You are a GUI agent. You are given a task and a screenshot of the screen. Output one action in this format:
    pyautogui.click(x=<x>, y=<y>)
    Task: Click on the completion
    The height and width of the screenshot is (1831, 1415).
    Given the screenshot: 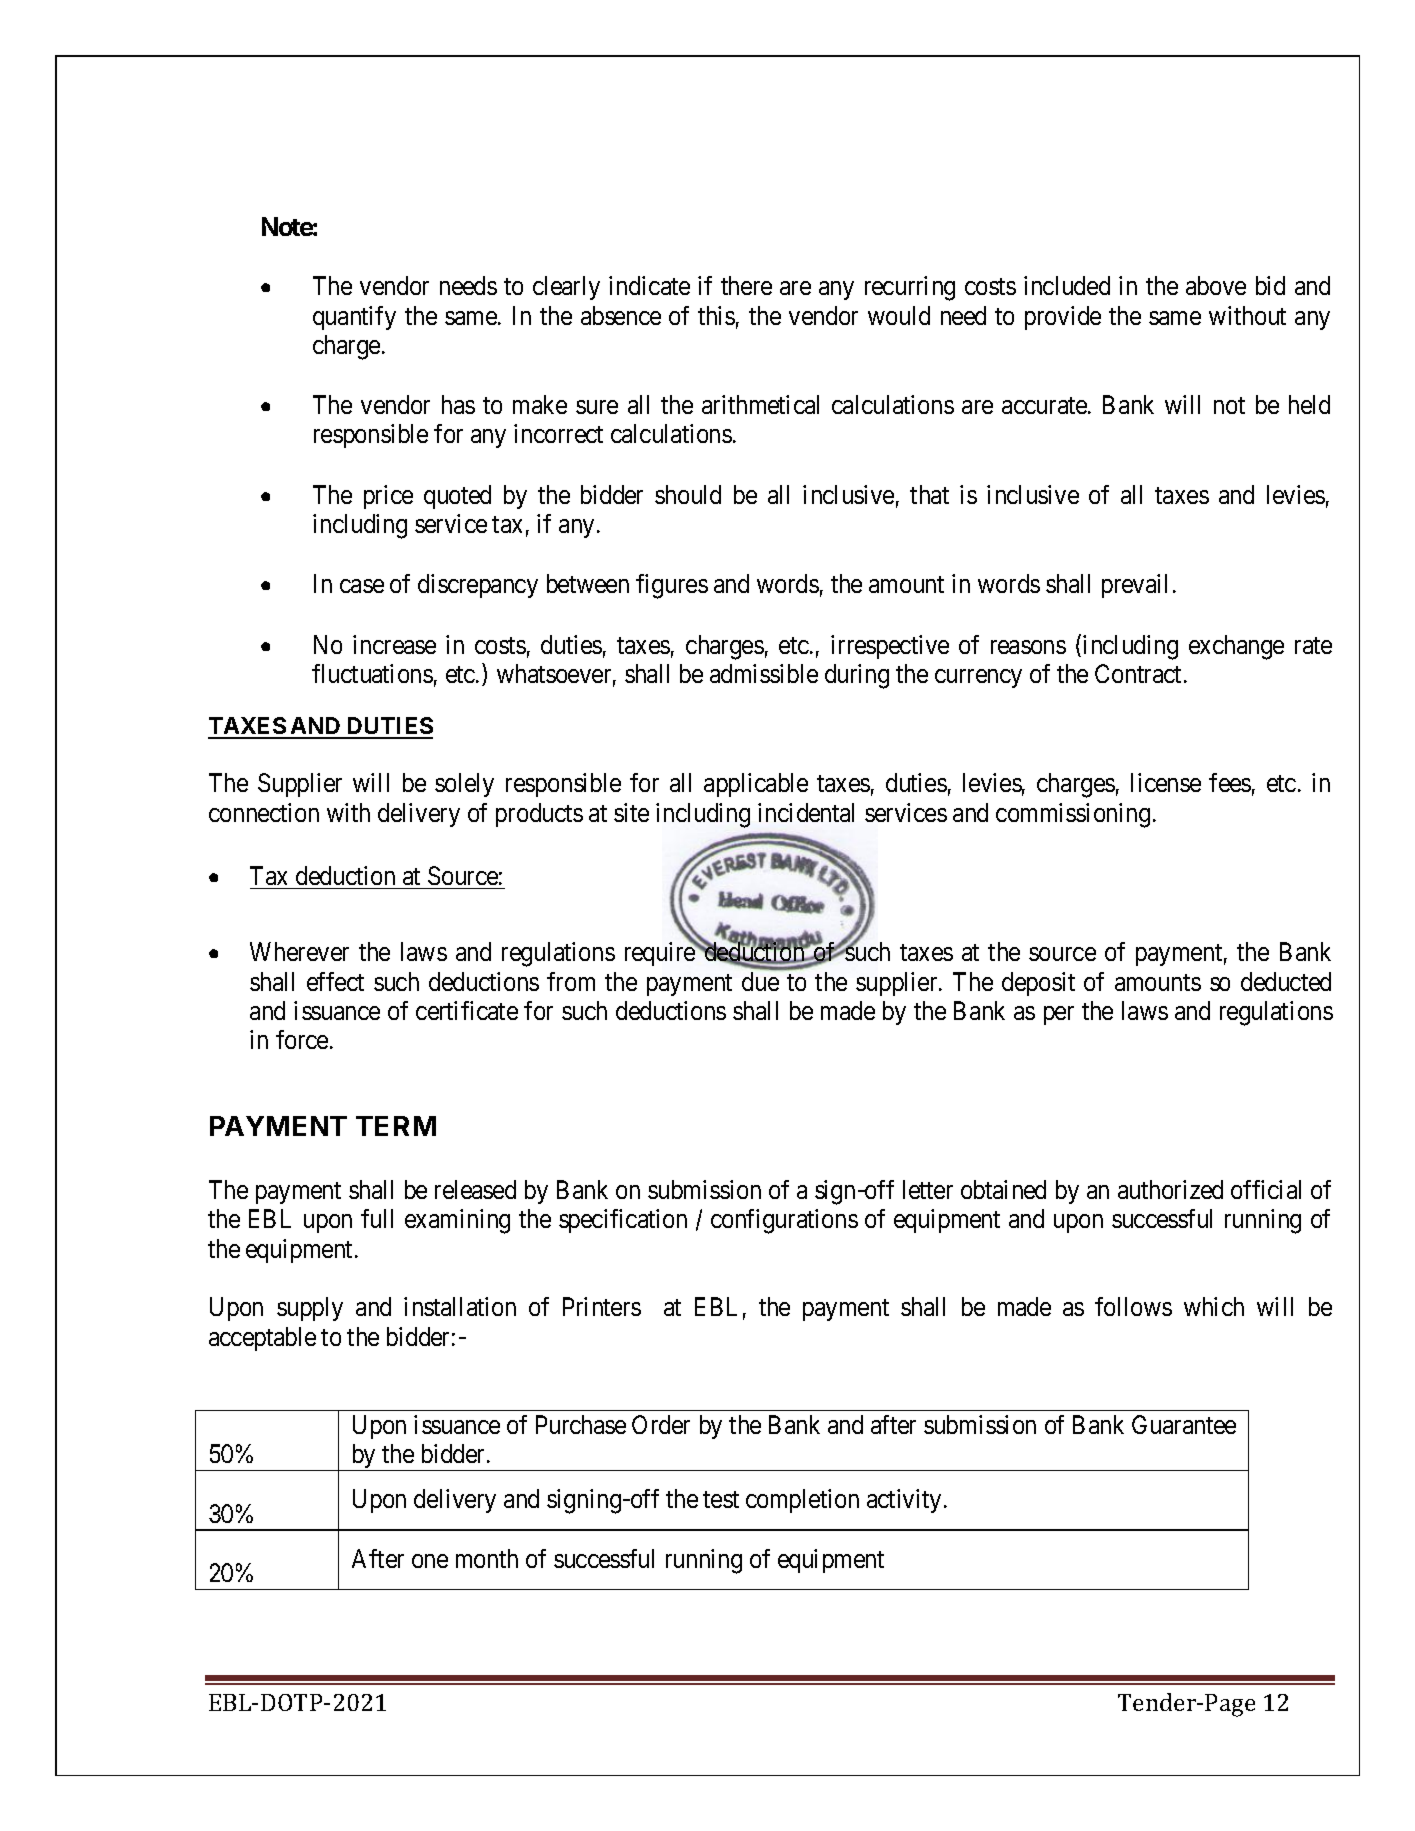 What is the action you would take?
    pyautogui.click(x=802, y=1501)
